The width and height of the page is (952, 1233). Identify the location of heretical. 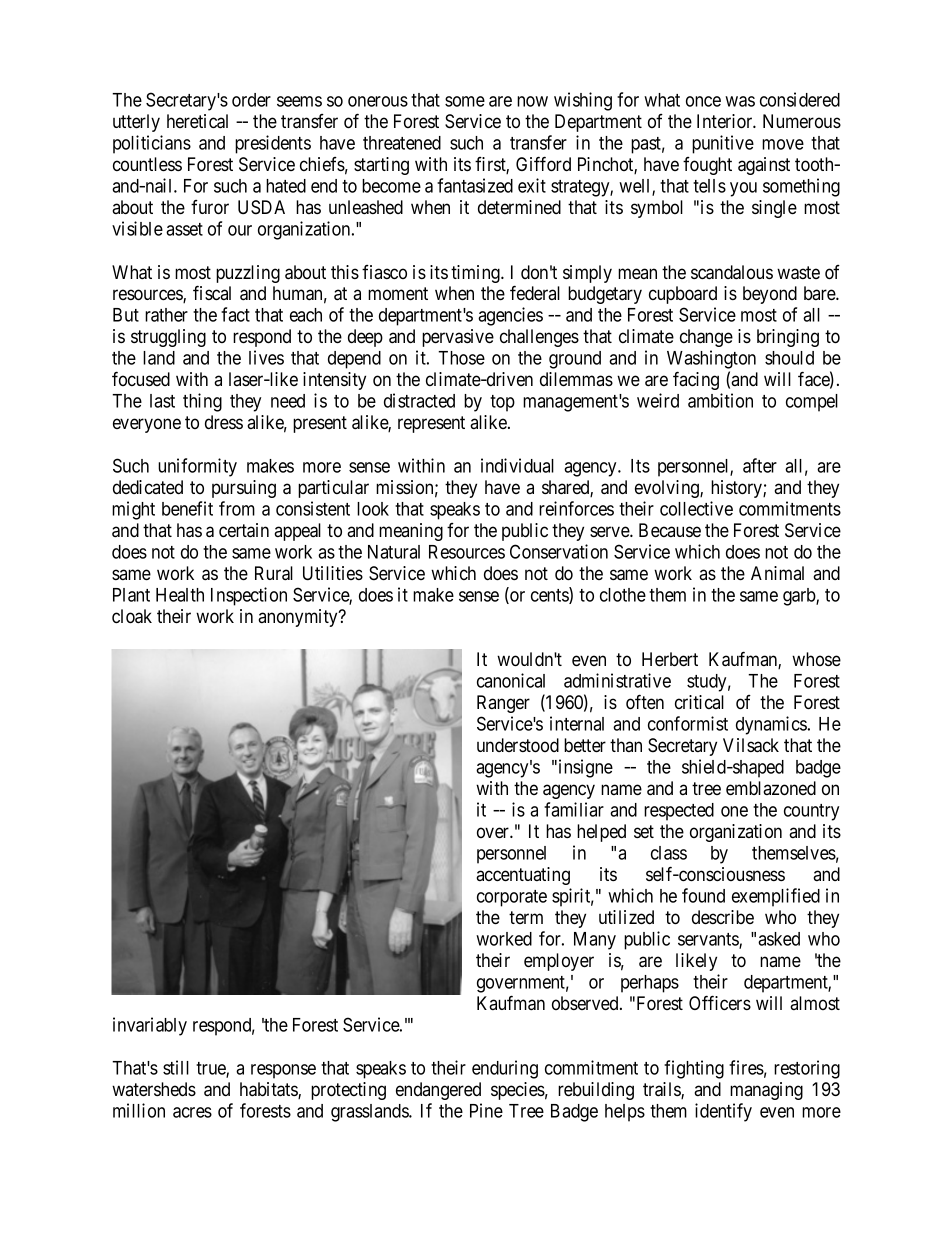
(197, 121).
